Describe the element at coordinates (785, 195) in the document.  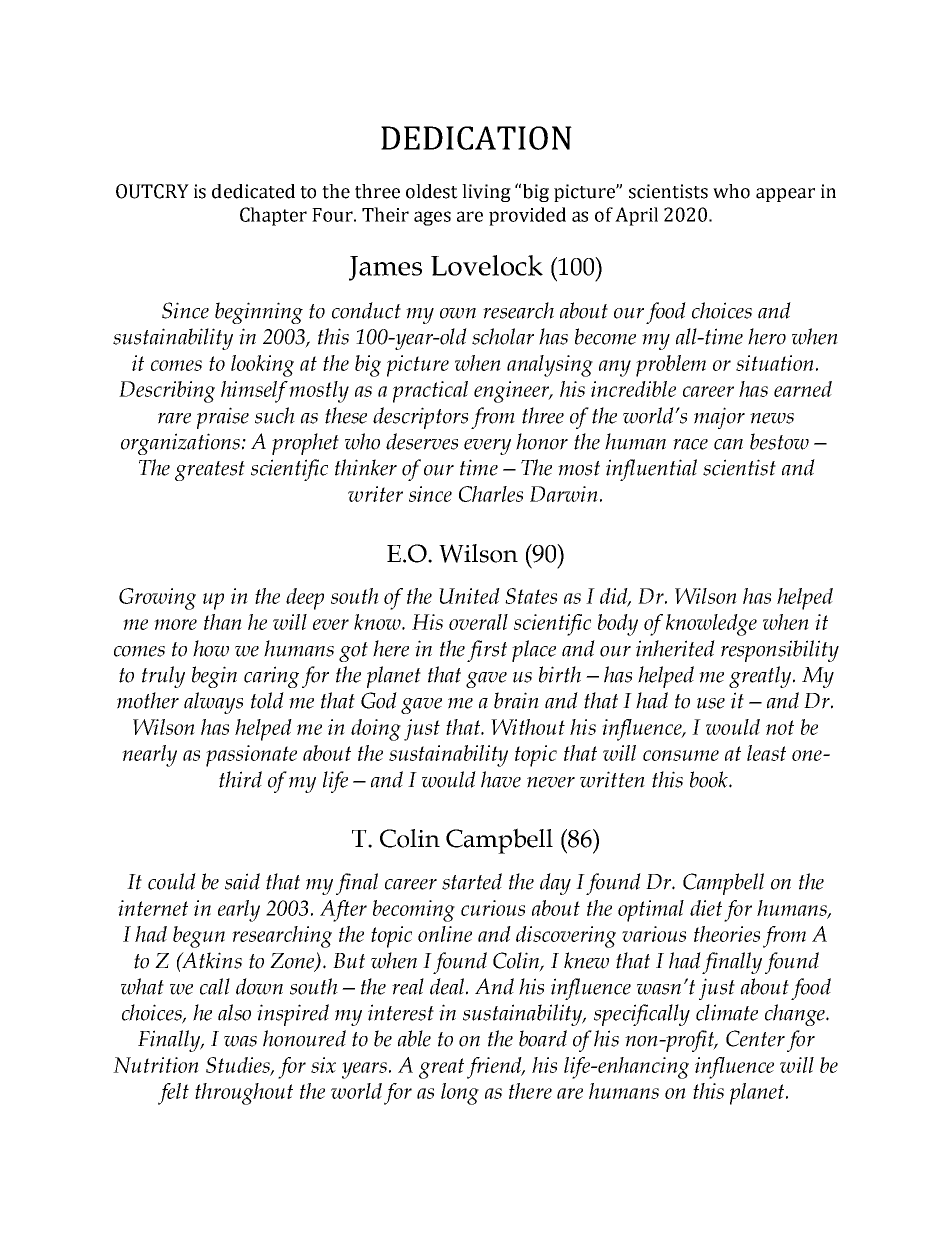
I see `appear` at that location.
